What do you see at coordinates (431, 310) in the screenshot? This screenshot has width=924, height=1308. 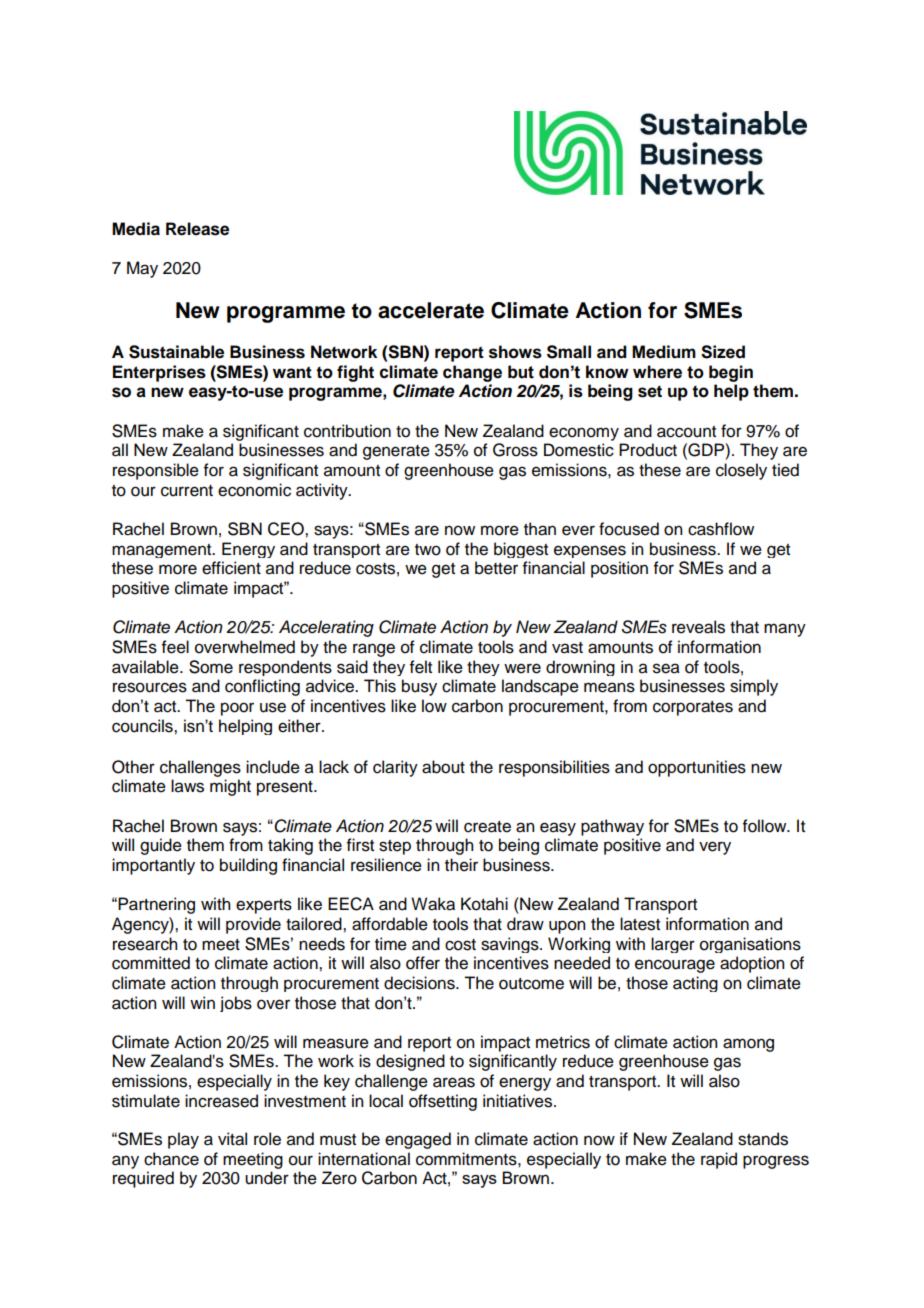 I see `accelerate` at bounding box center [431, 310].
